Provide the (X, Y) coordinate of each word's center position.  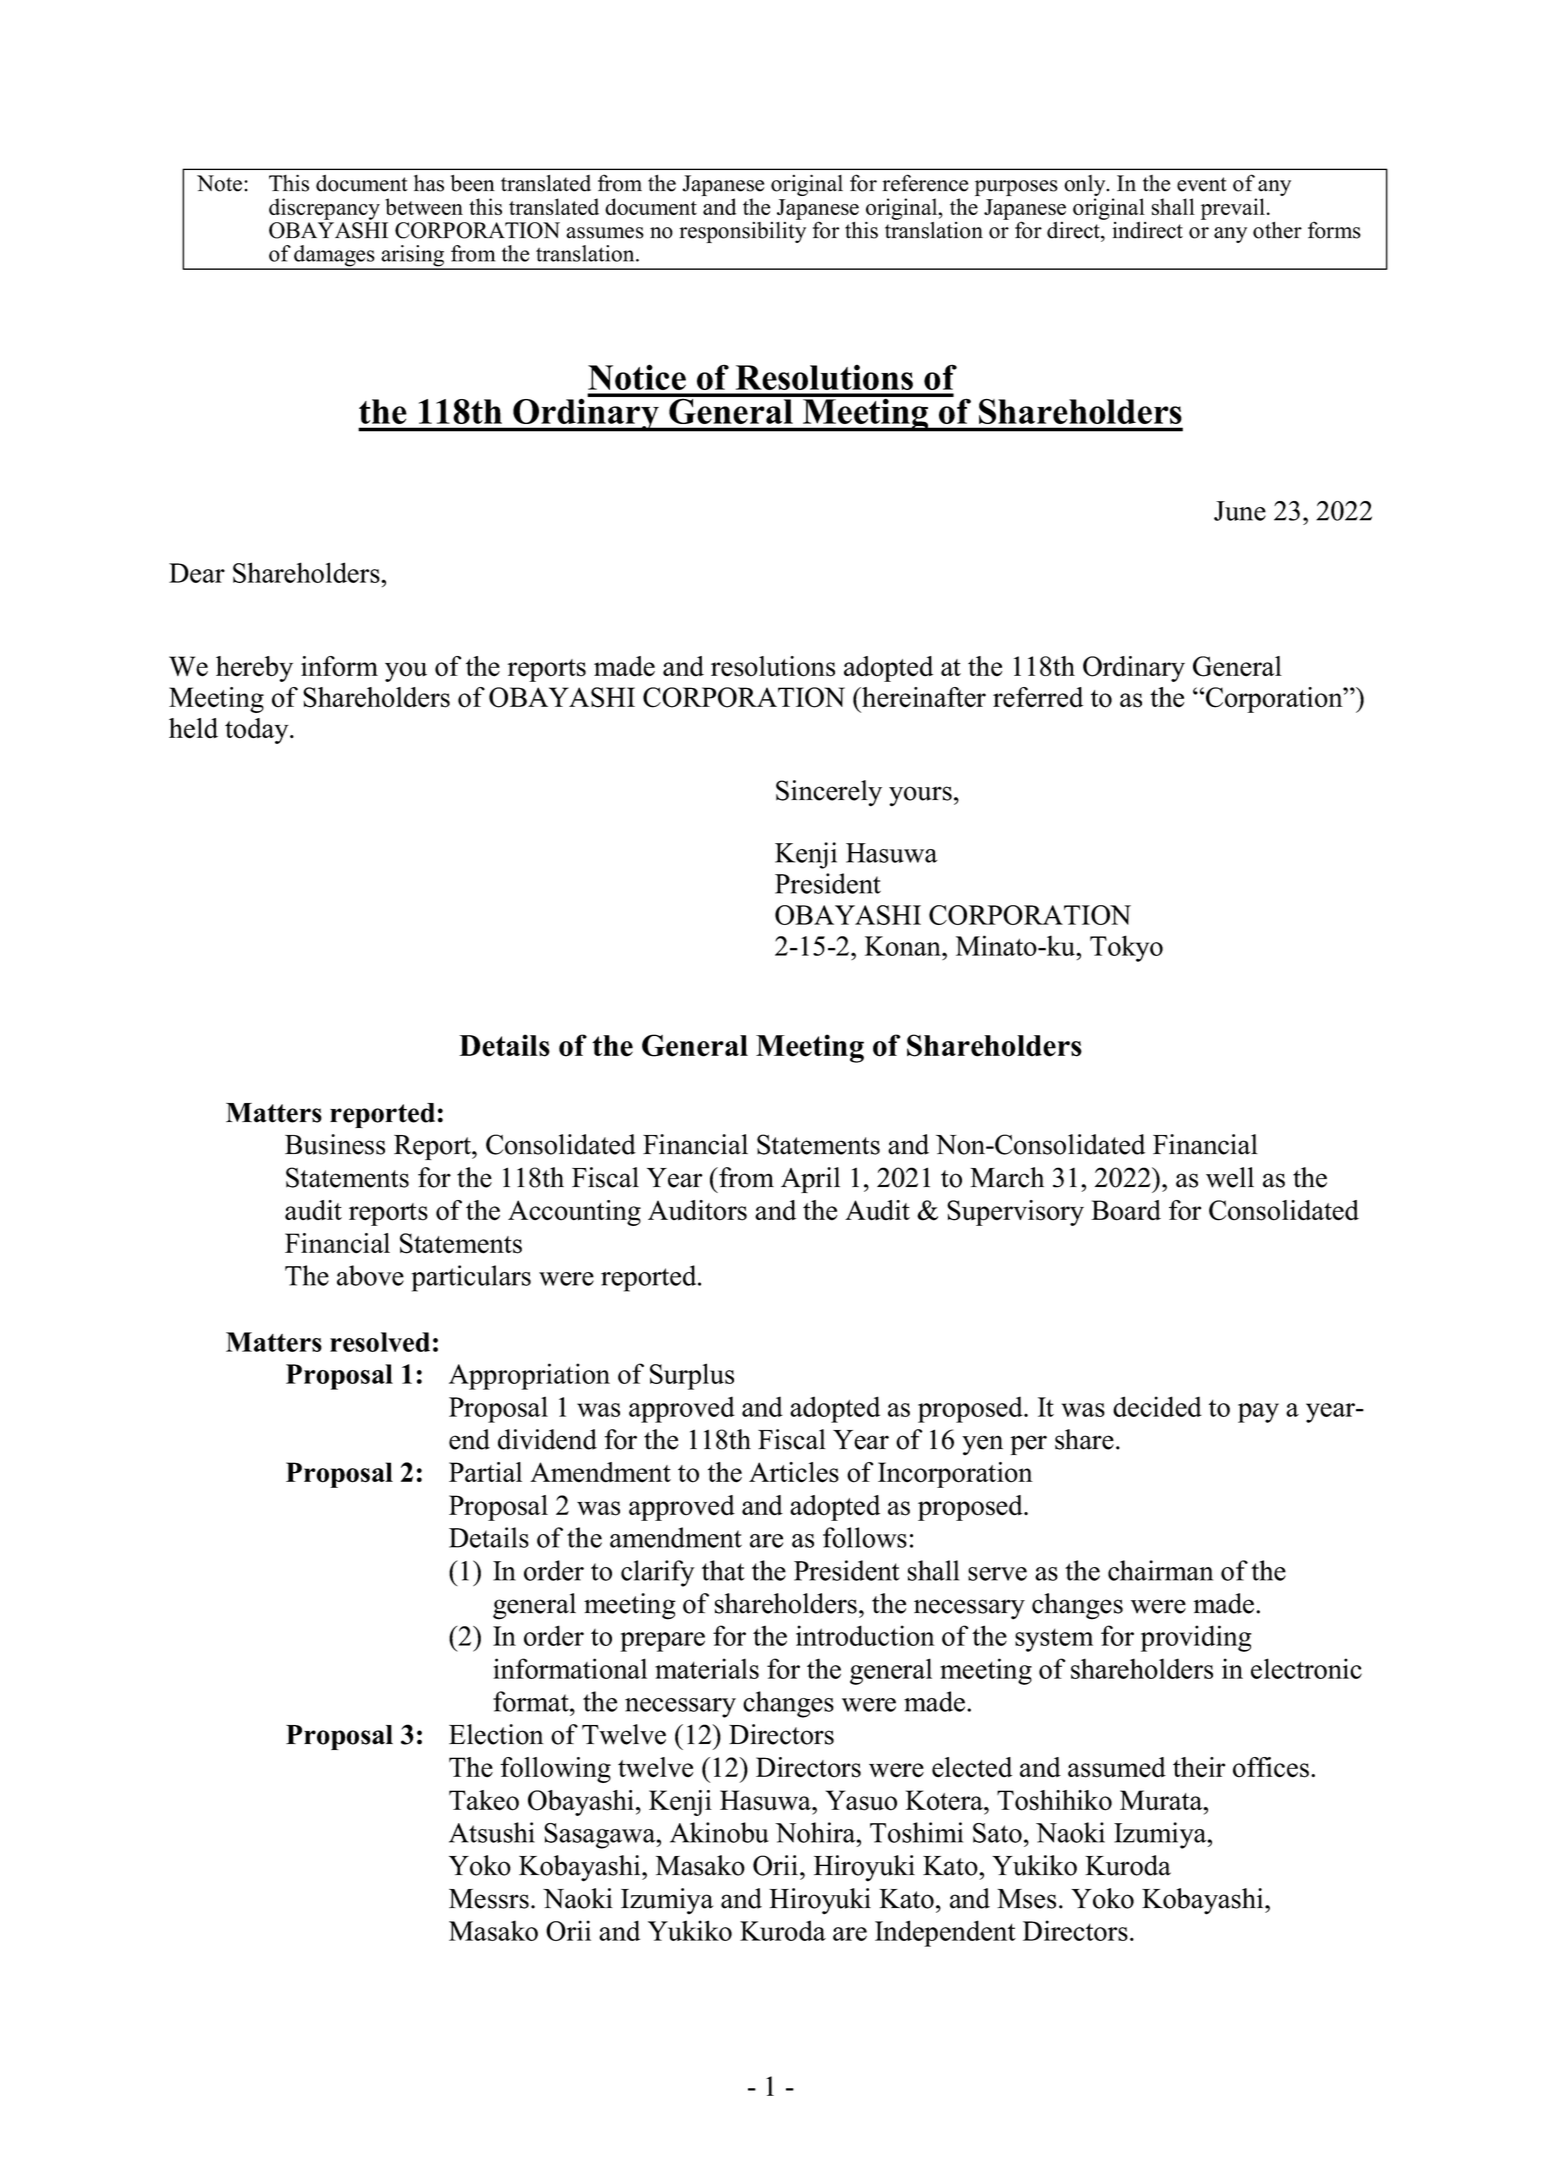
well (1230, 1177)
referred (1038, 697)
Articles (794, 1472)
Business (335, 1144)
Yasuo (861, 1800)
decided (1157, 1406)
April (810, 1180)
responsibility (742, 231)
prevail (1233, 209)
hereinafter (923, 697)
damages (334, 257)
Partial (485, 1472)
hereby (254, 669)
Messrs (489, 1899)
